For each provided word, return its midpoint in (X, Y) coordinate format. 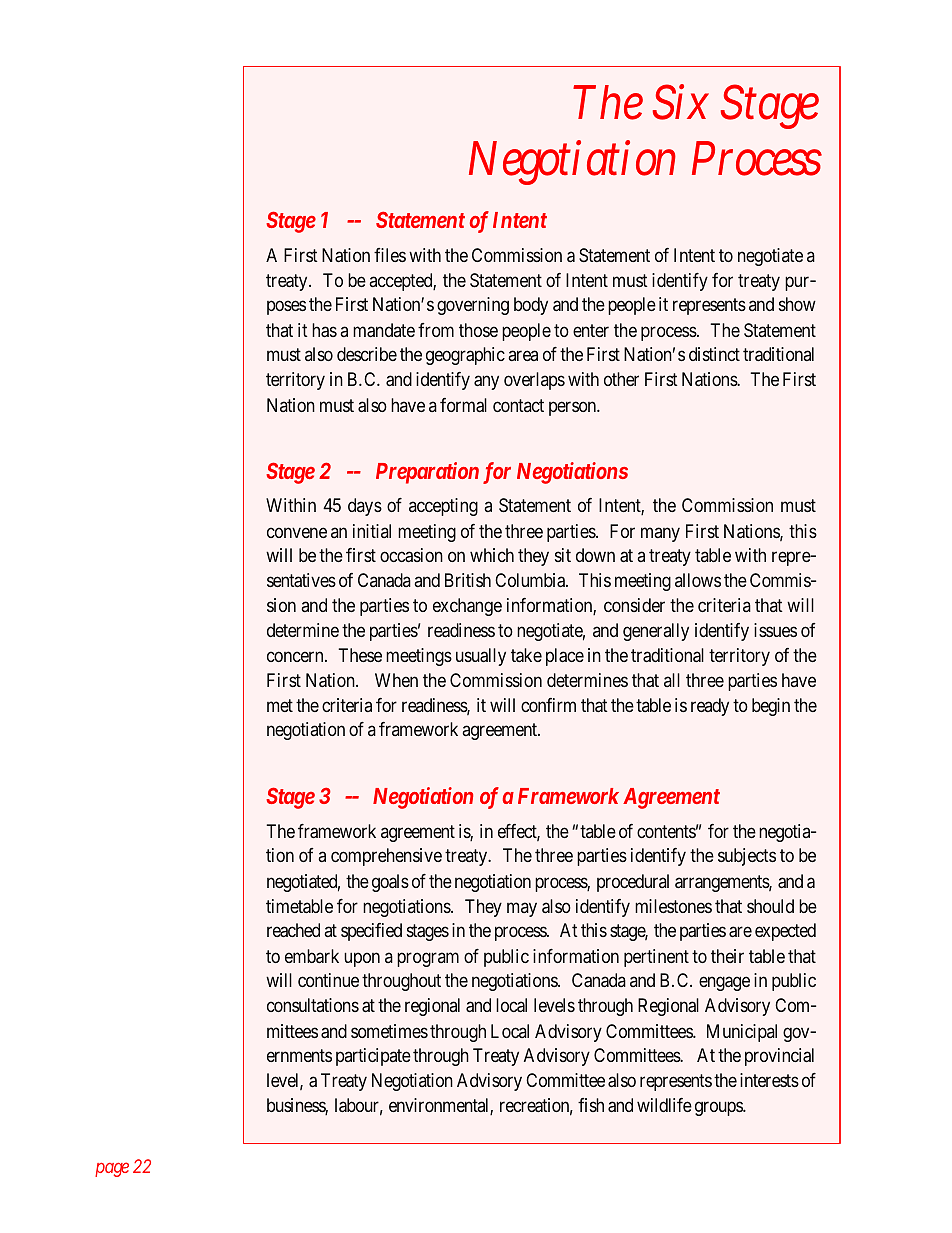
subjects (747, 857)
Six (681, 102)
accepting (443, 507)
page (112, 1169)
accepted (401, 282)
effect (519, 832)
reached (293, 930)
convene (297, 532)
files (390, 255)
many (660, 534)
